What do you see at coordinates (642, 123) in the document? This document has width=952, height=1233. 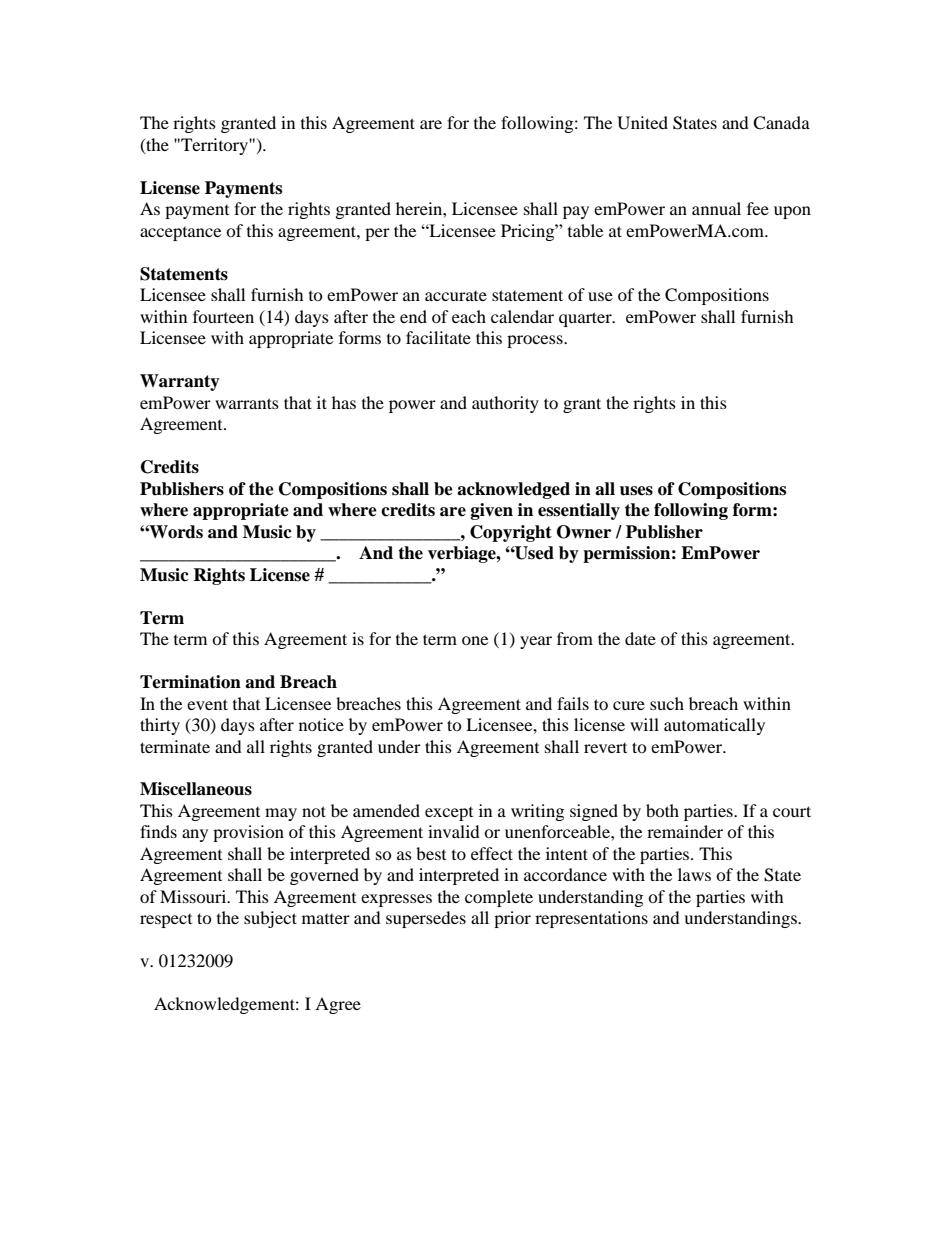 I see `United` at bounding box center [642, 123].
